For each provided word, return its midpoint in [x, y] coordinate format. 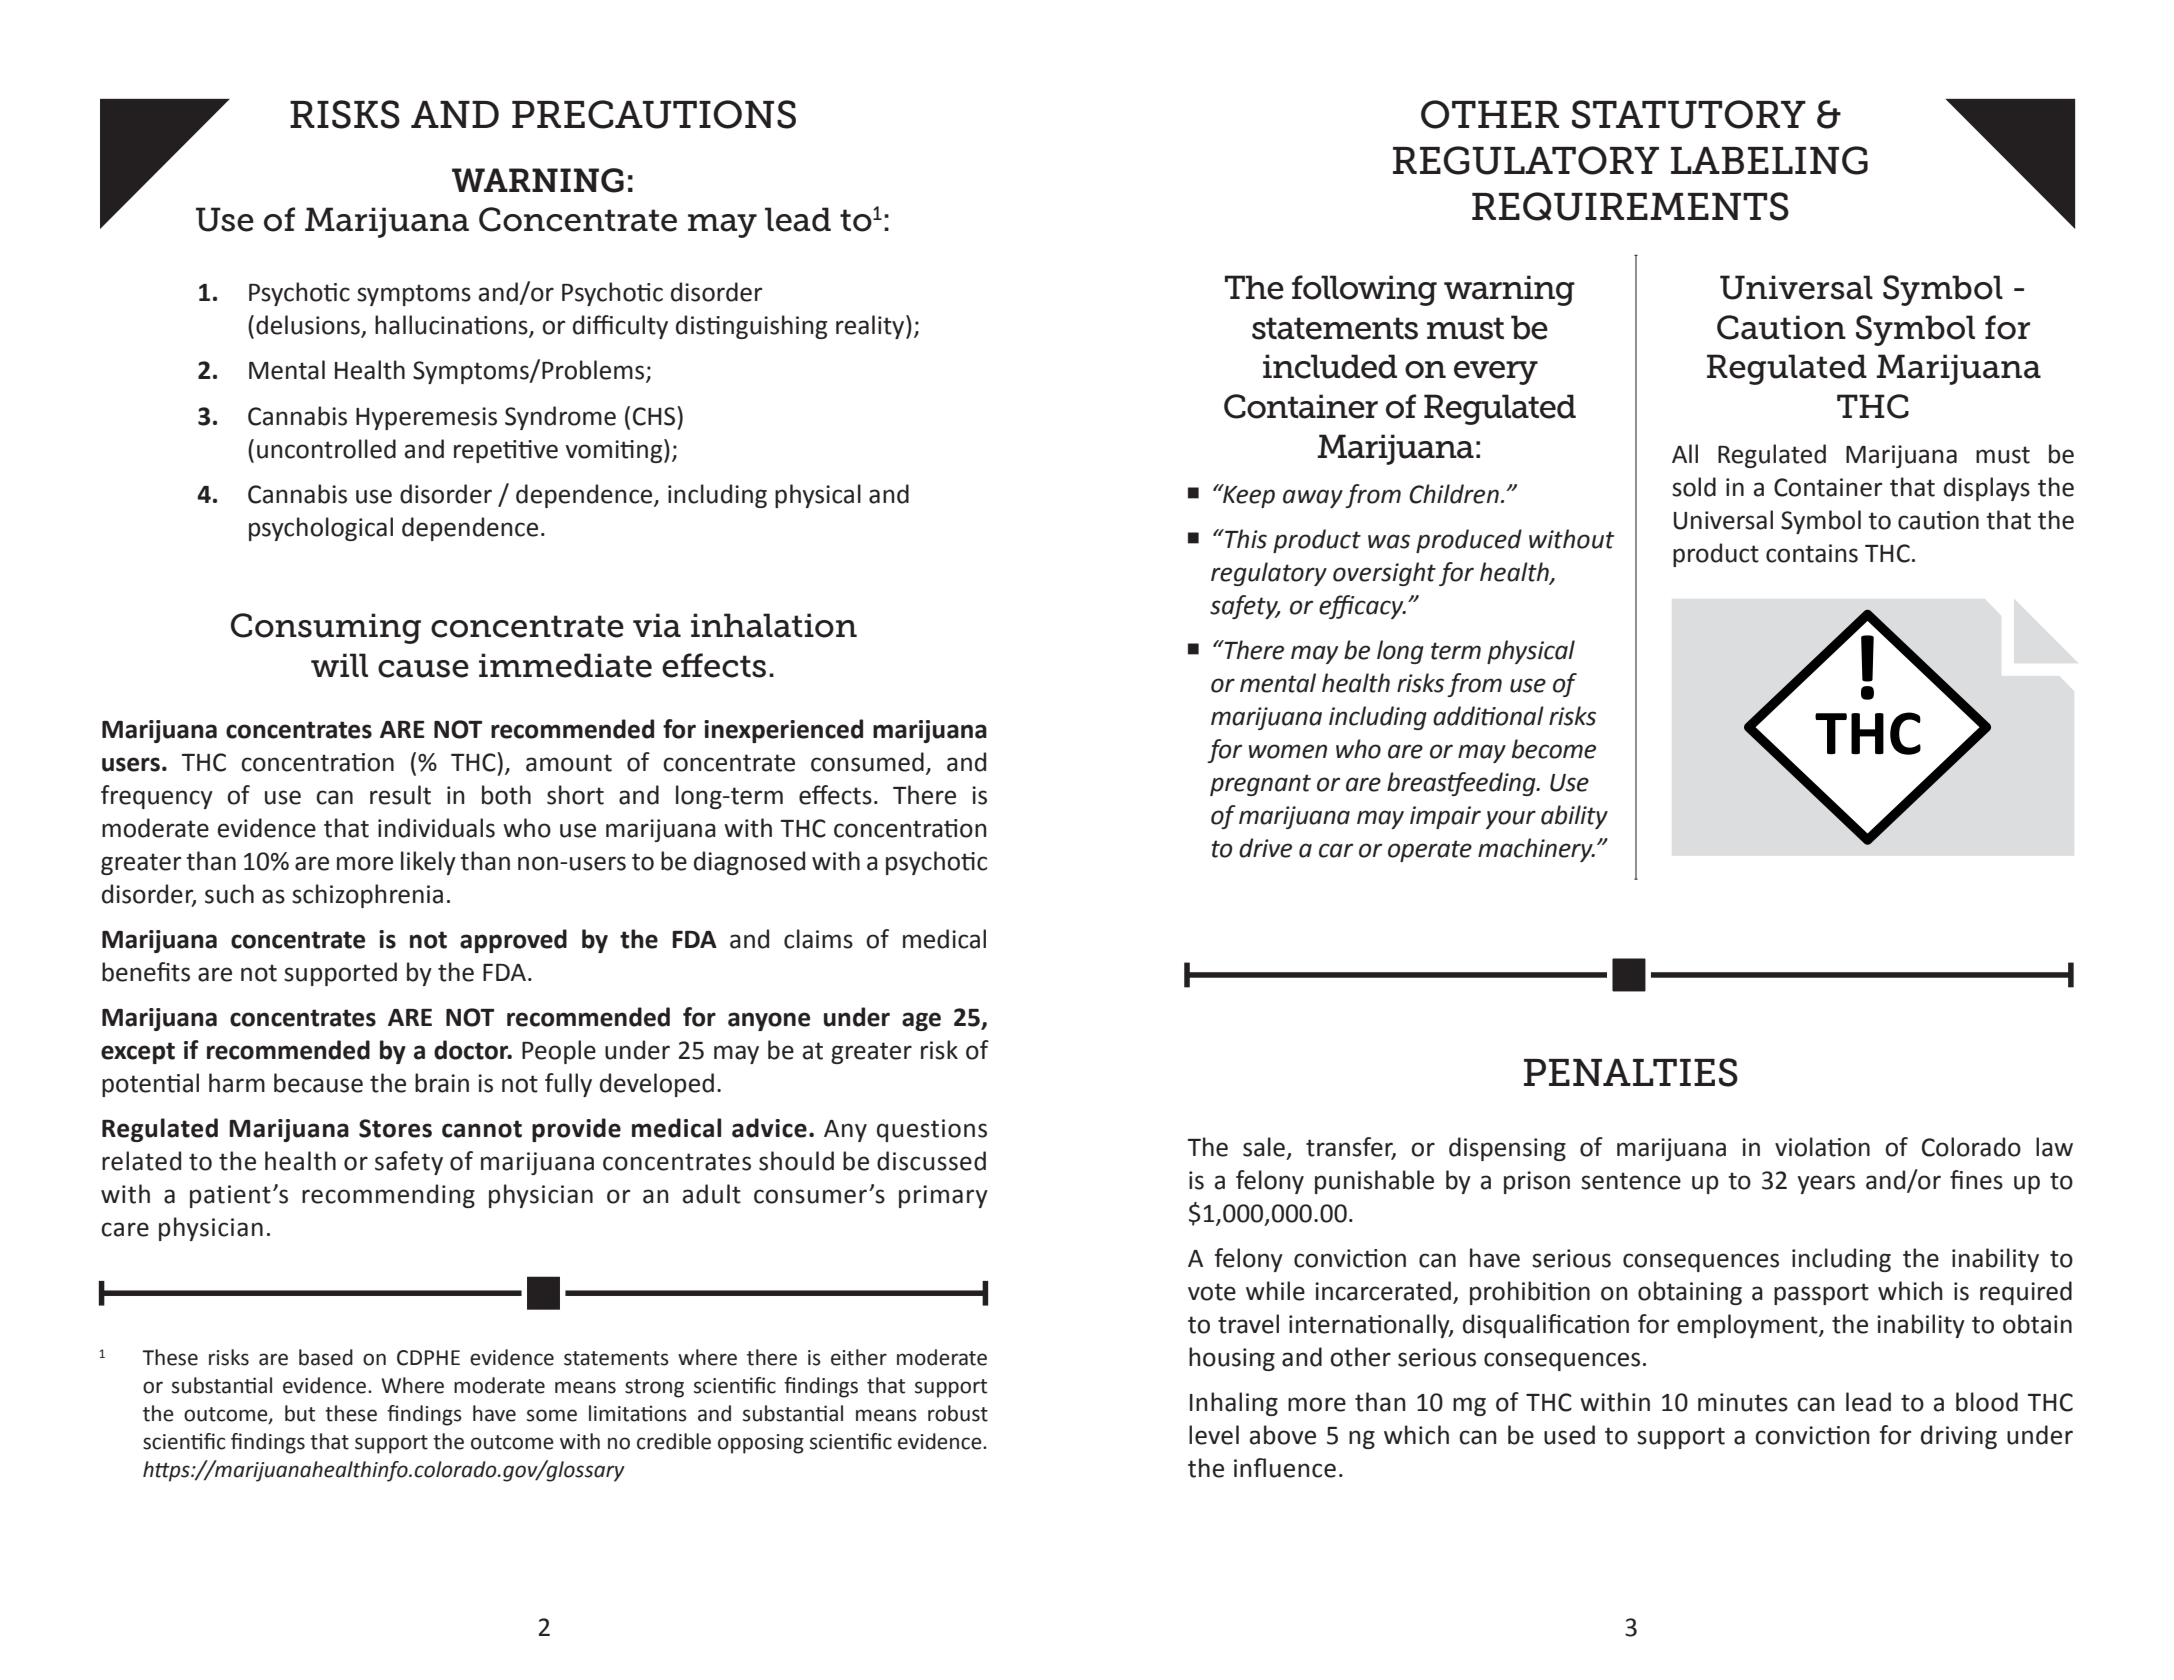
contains [1812, 553]
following [1364, 290]
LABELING [1769, 160]
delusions [309, 326]
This [1245, 539]
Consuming [326, 628]
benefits [146, 972]
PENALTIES [1631, 1072]
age [921, 1021]
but [300, 1413]
